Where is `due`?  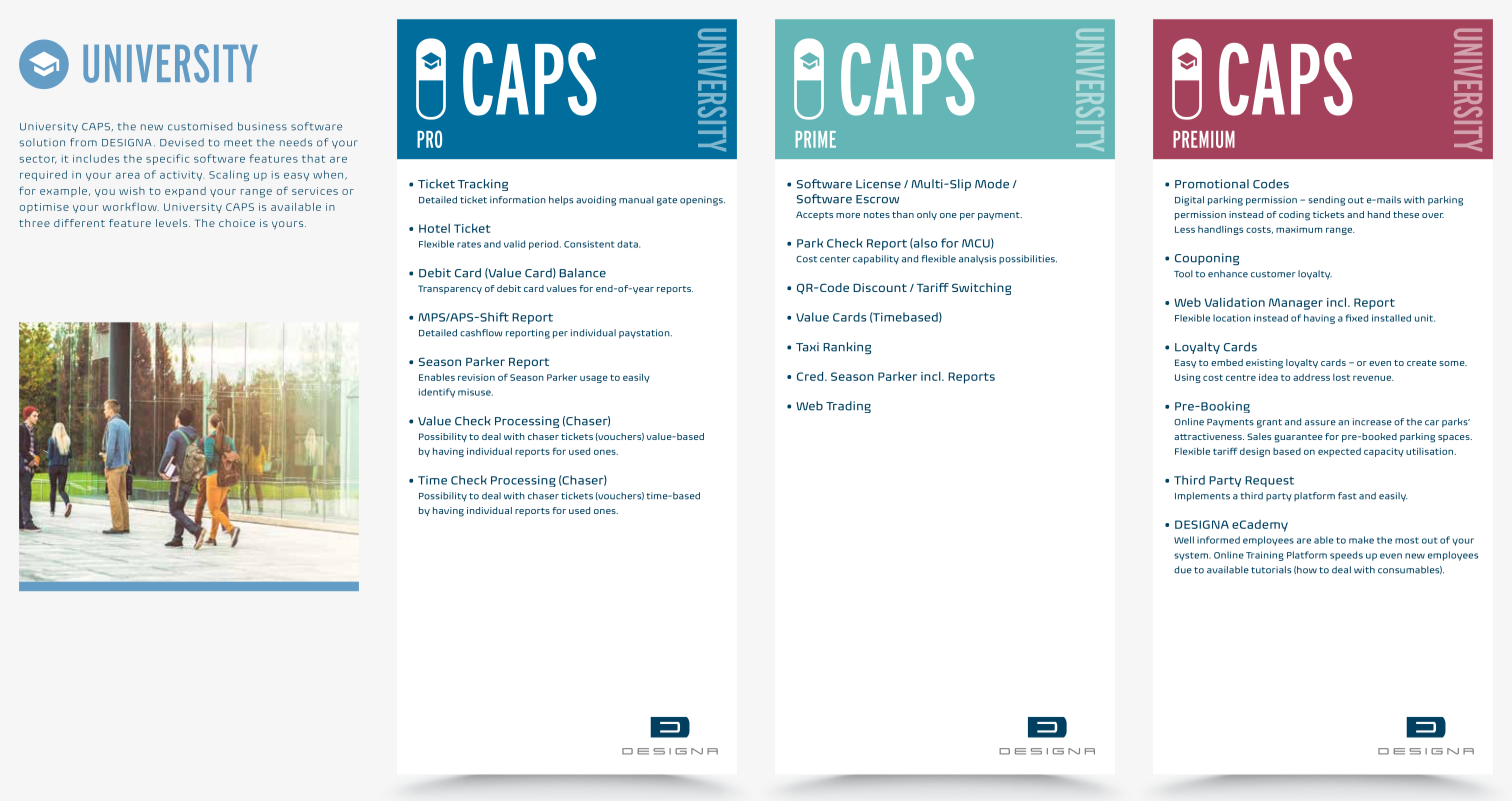
due is located at coordinates (1183, 570).
